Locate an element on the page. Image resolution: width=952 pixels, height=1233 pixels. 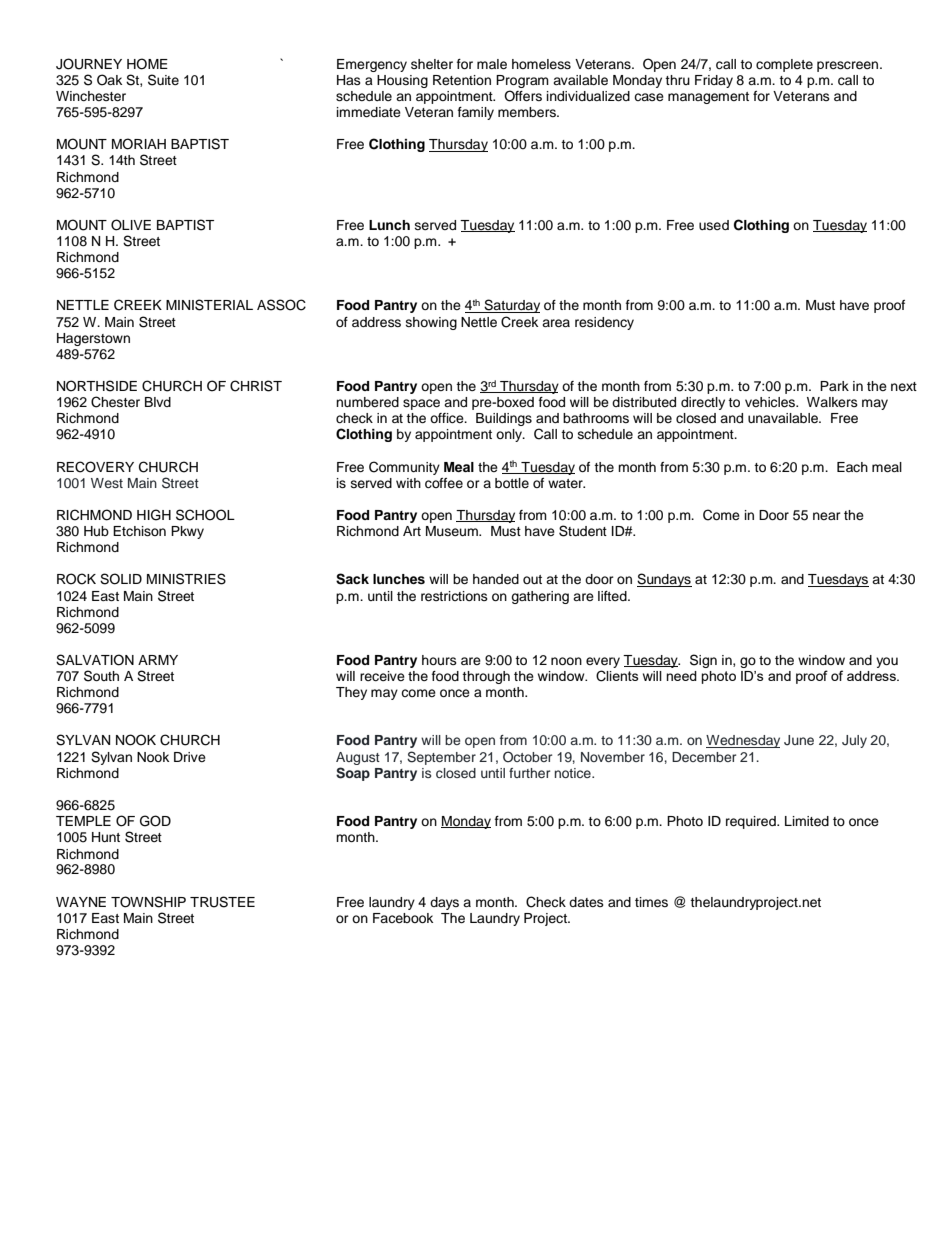
ARMY is located at coordinates (158, 660).
